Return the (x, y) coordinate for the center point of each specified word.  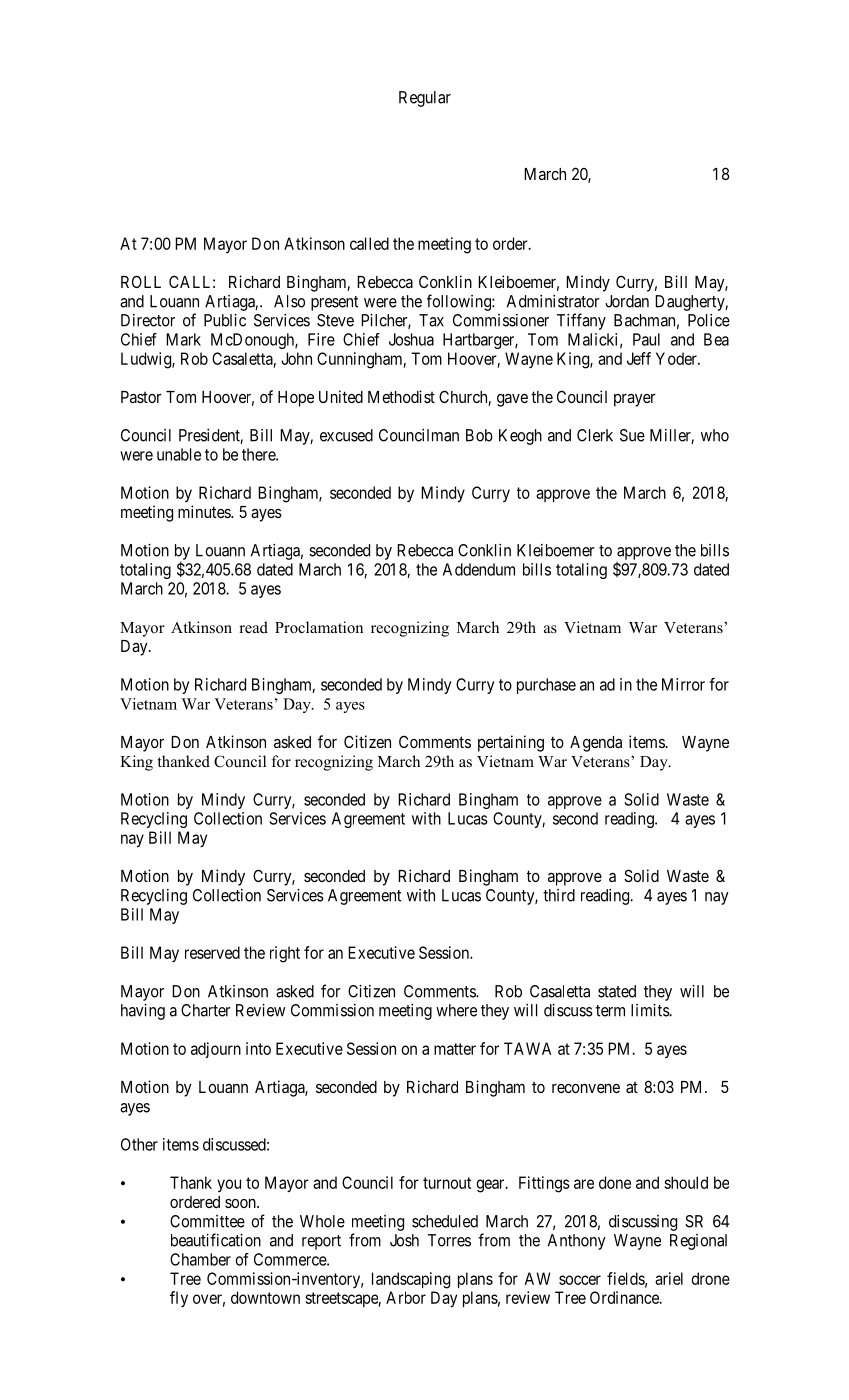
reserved (212, 952)
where (456, 1010)
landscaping (411, 1280)
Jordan (627, 301)
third (559, 895)
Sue (632, 435)
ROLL (141, 281)
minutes (205, 511)
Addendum (479, 569)
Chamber (200, 1259)
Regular (425, 99)
